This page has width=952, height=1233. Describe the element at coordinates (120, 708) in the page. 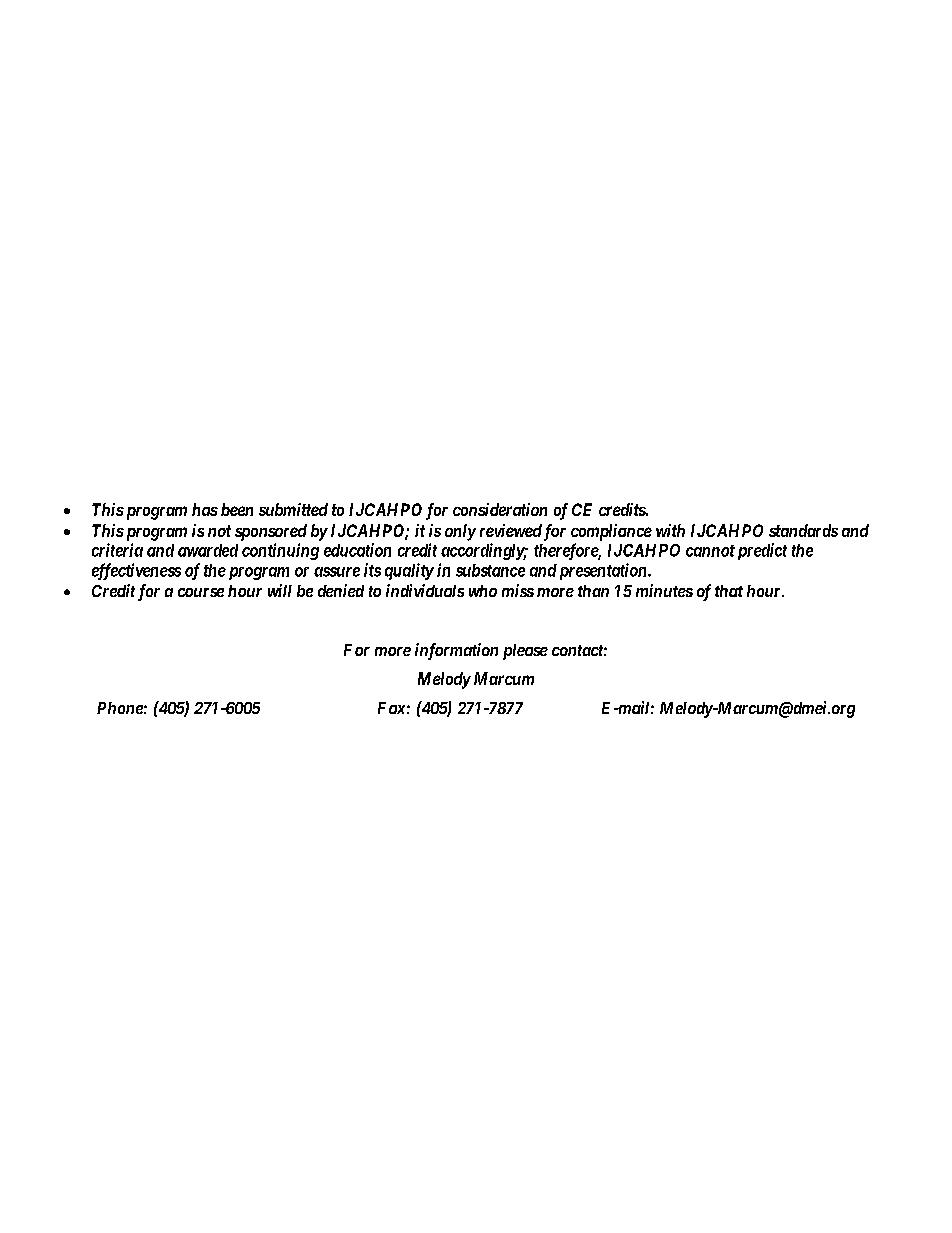

I see `Phone` at that location.
